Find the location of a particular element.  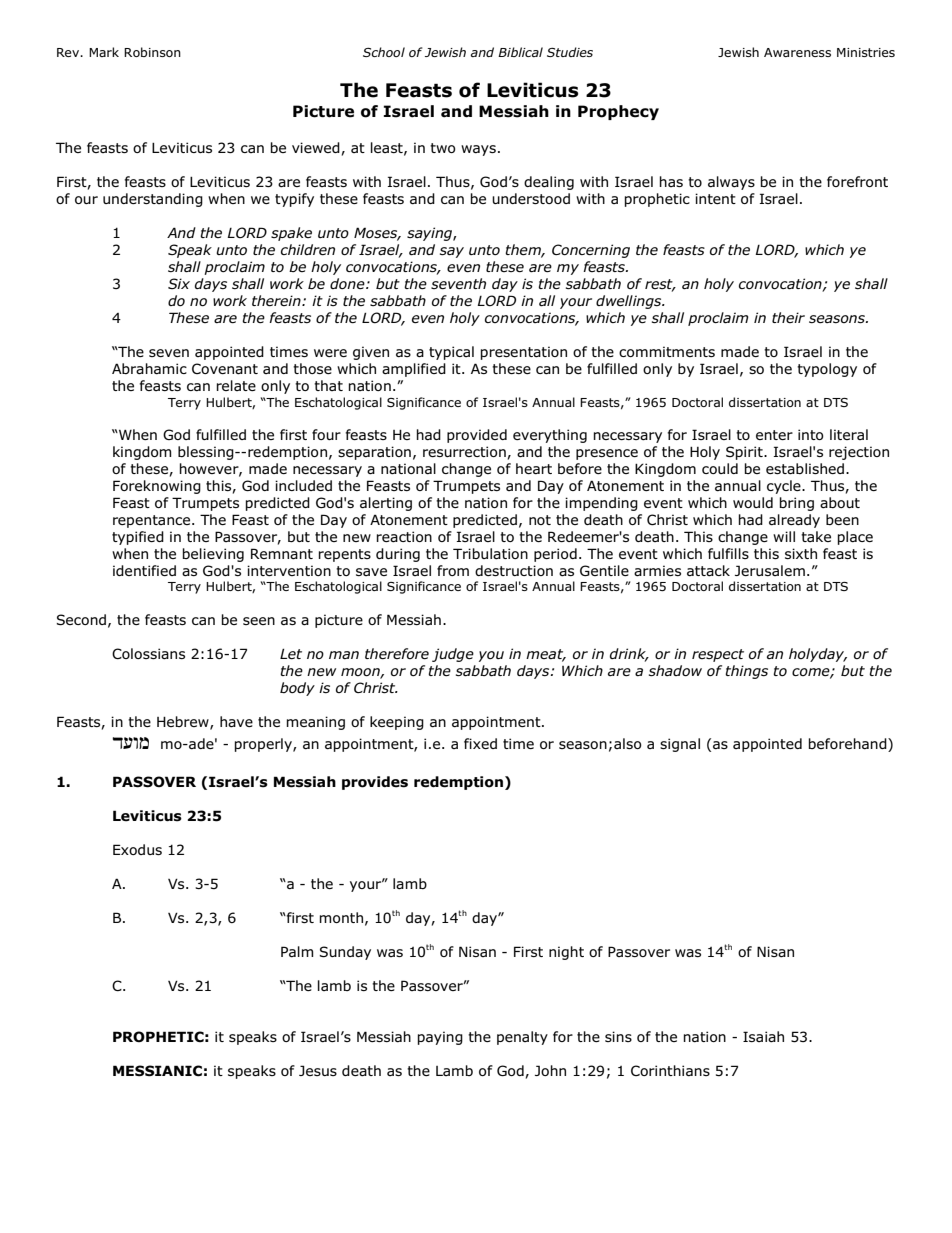

have is located at coordinates (236, 722).
